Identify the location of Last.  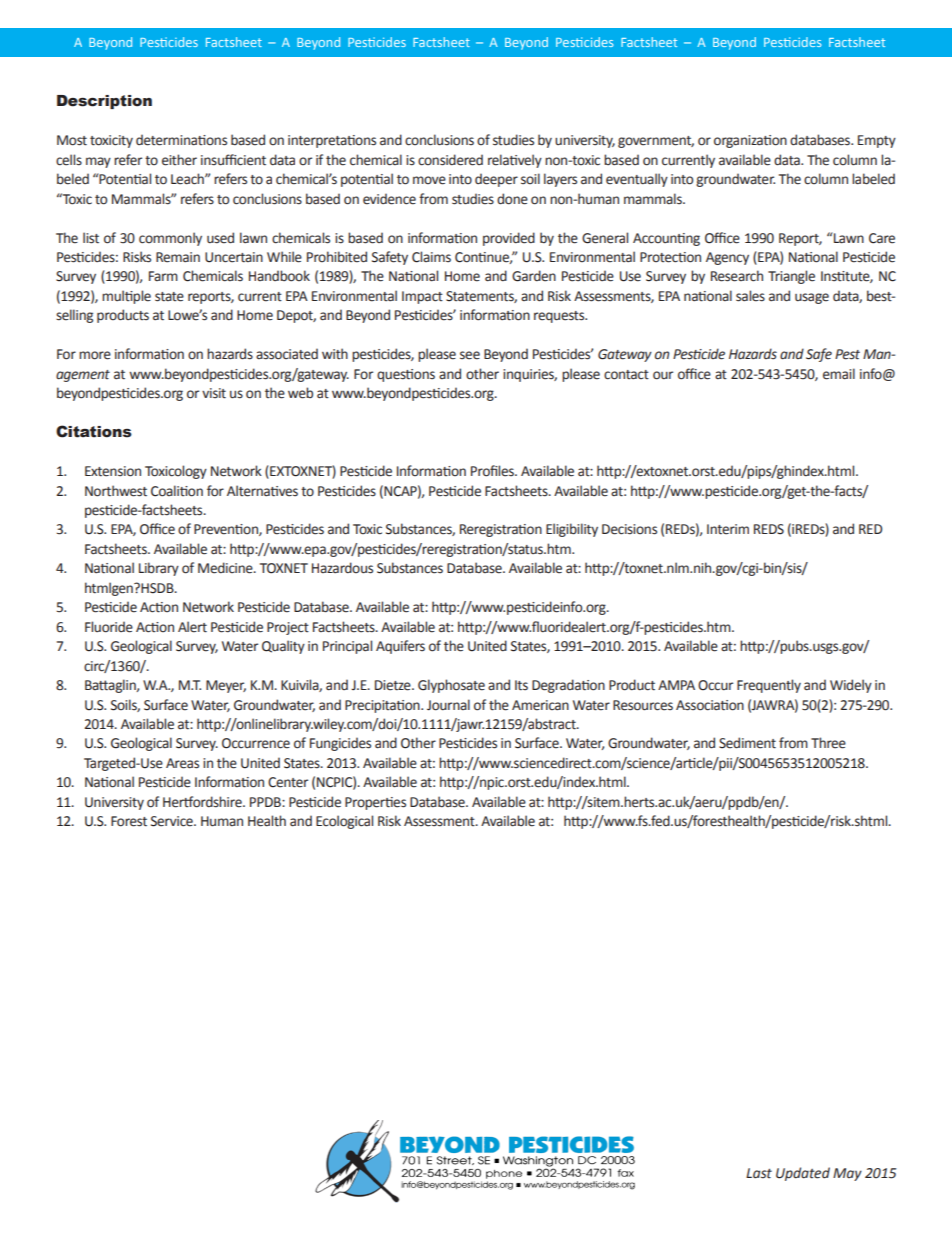
(759, 1173).
